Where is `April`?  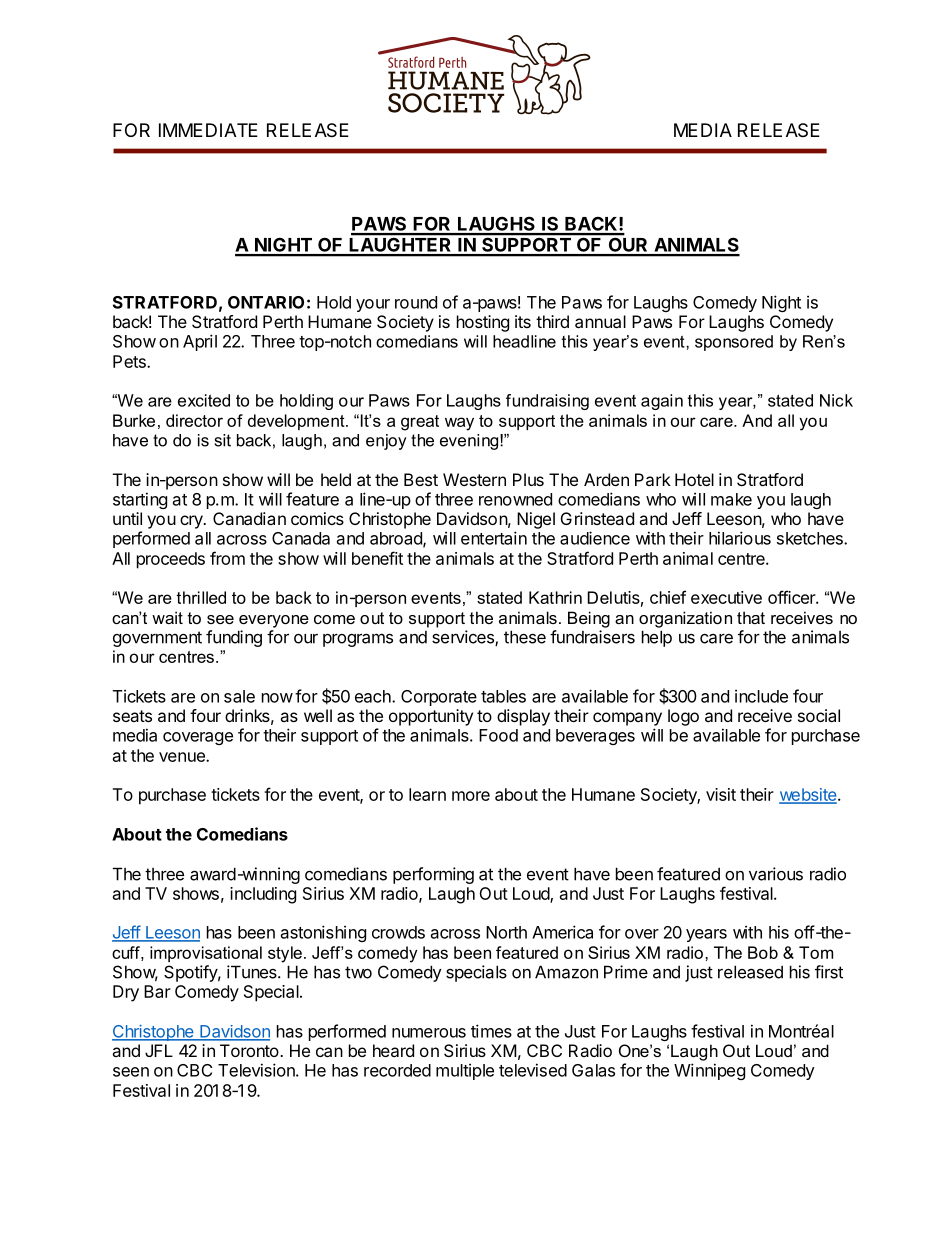
April is located at coordinates (200, 342).
